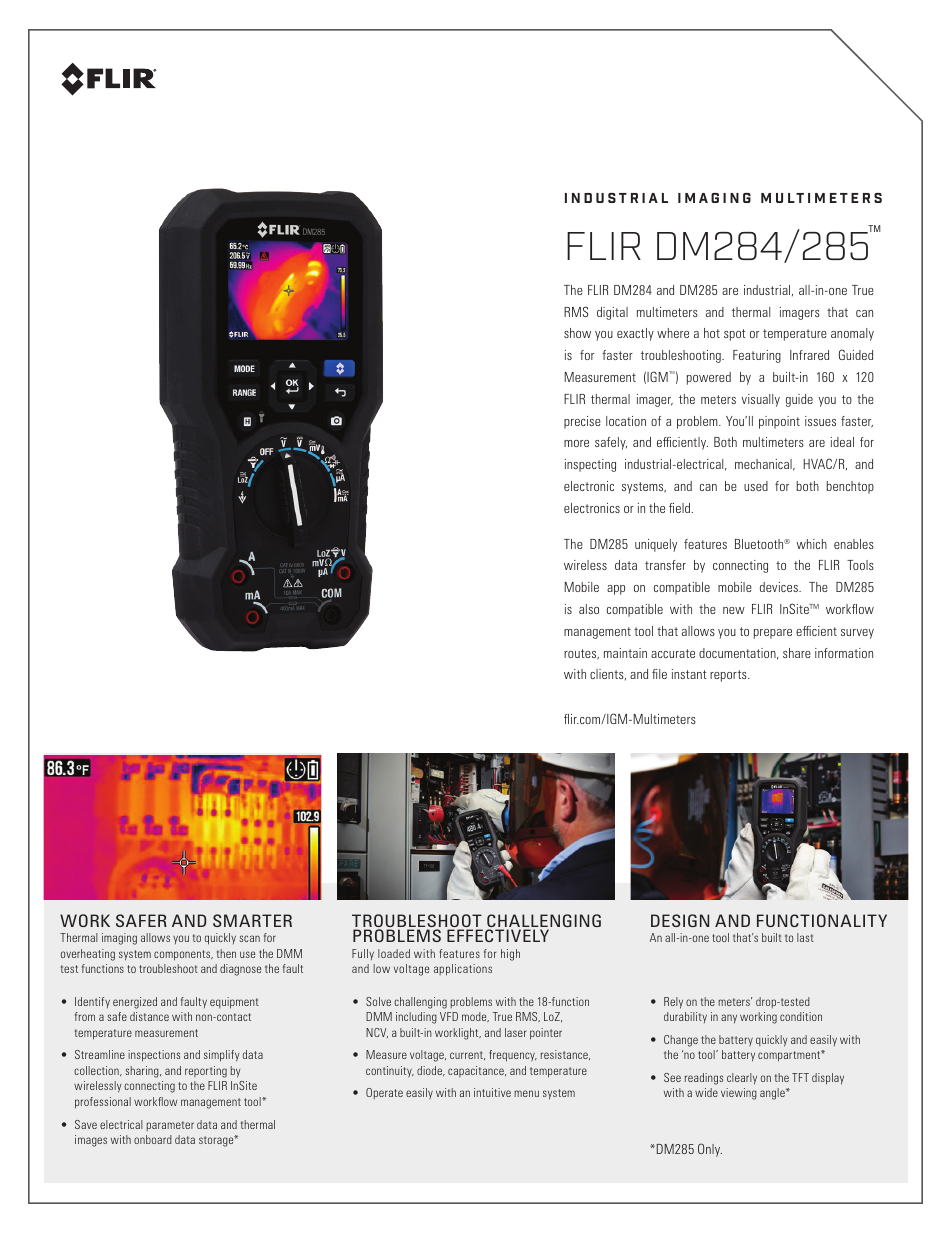  I want to click on SMARTER, so click(252, 920).
